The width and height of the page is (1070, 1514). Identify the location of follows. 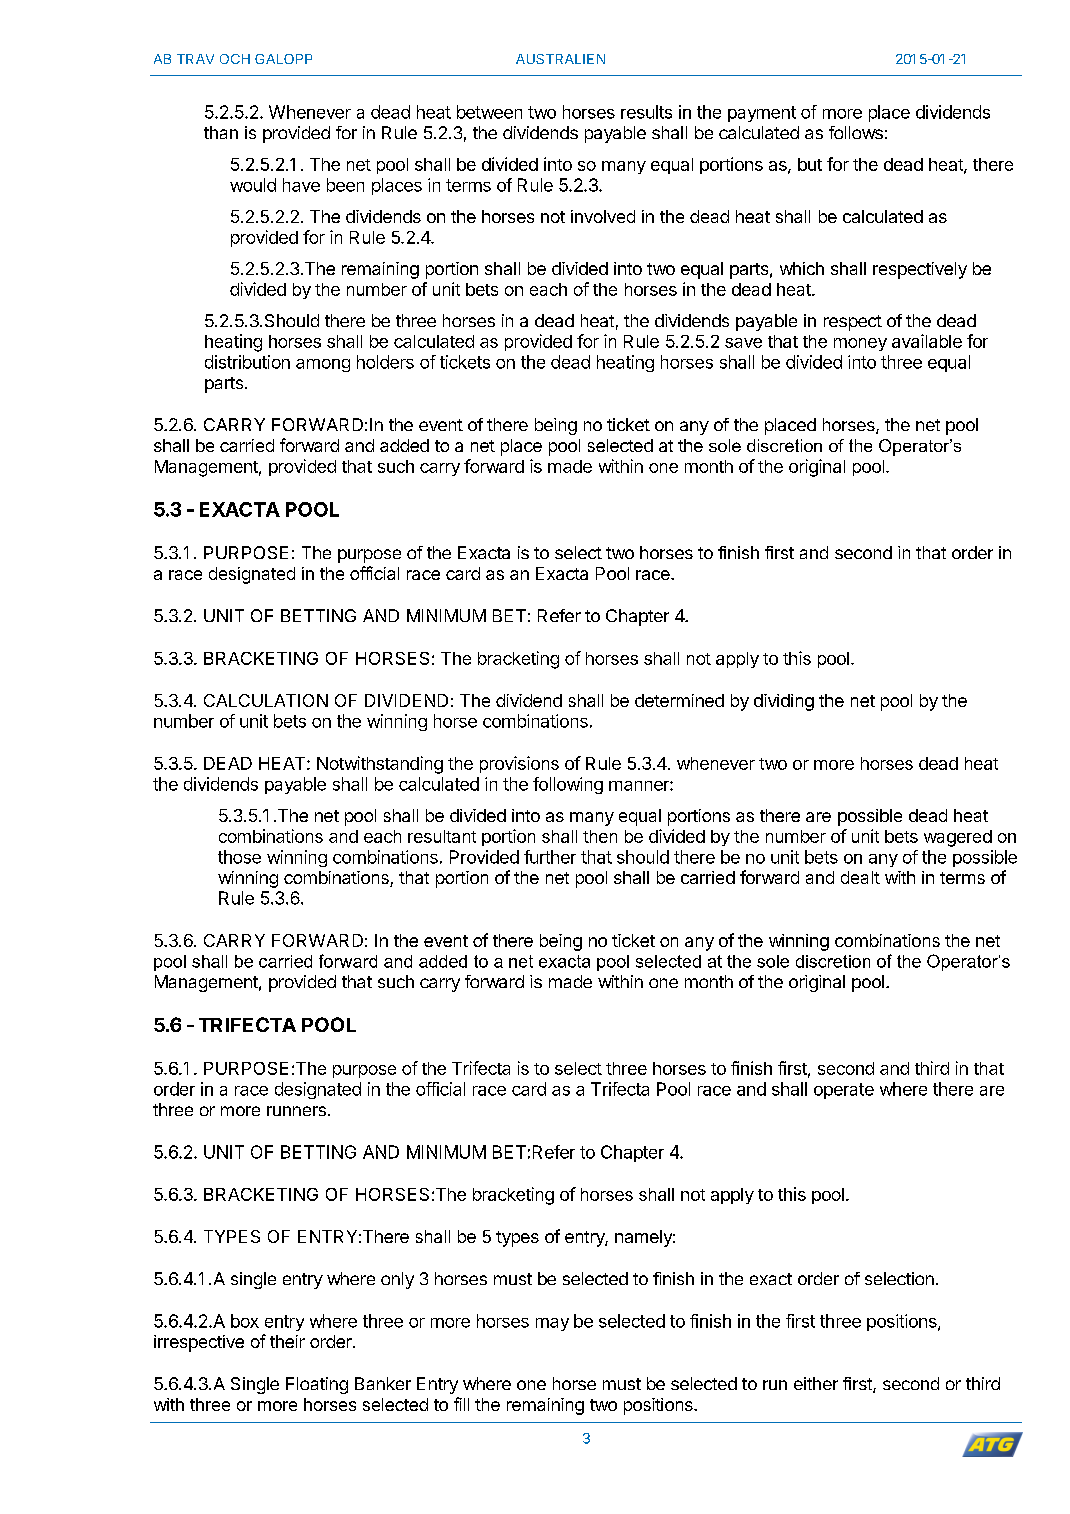
(856, 132).
